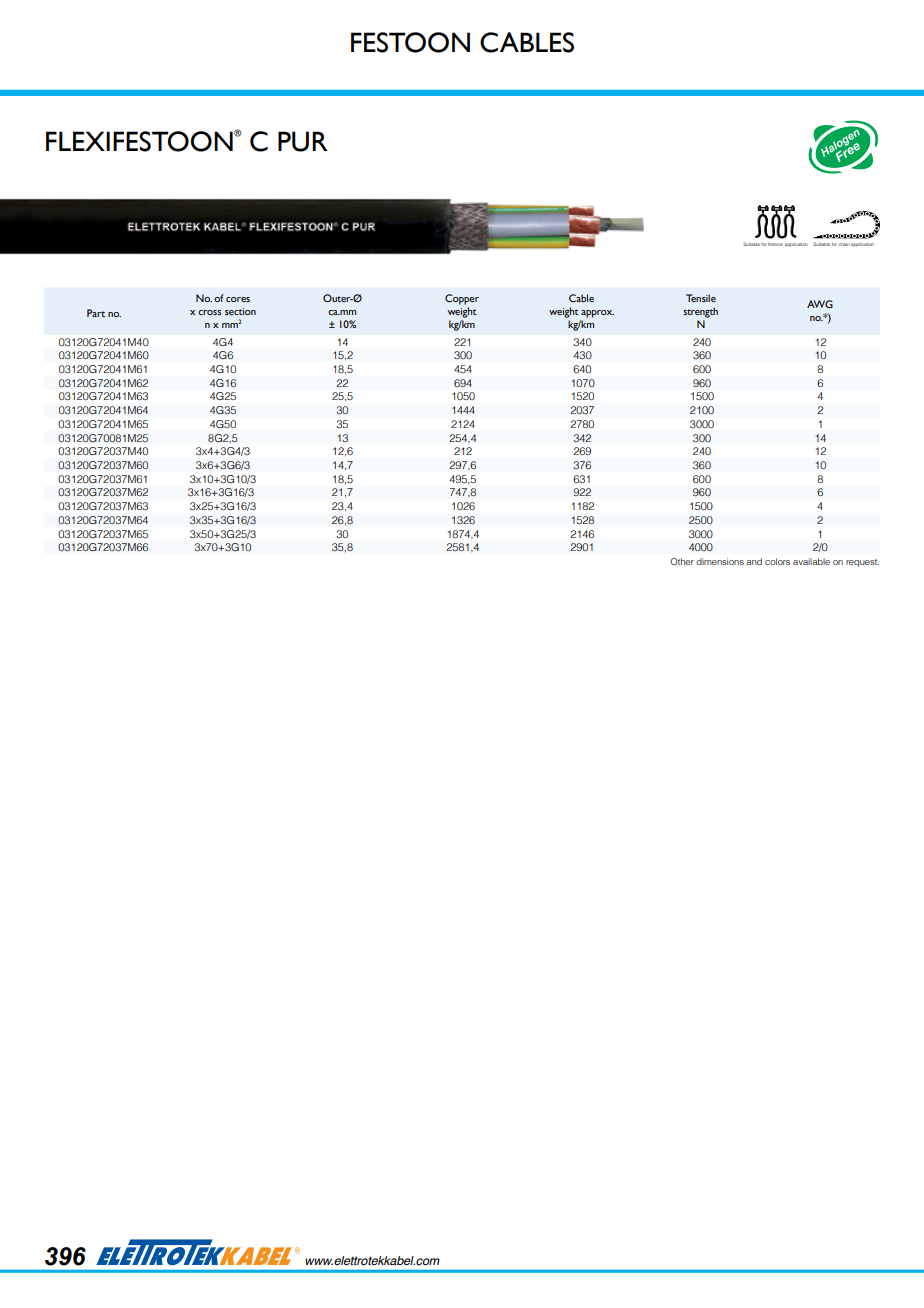 Image resolution: width=924 pixels, height=1308 pixels. I want to click on AWG, so click(820, 304).
